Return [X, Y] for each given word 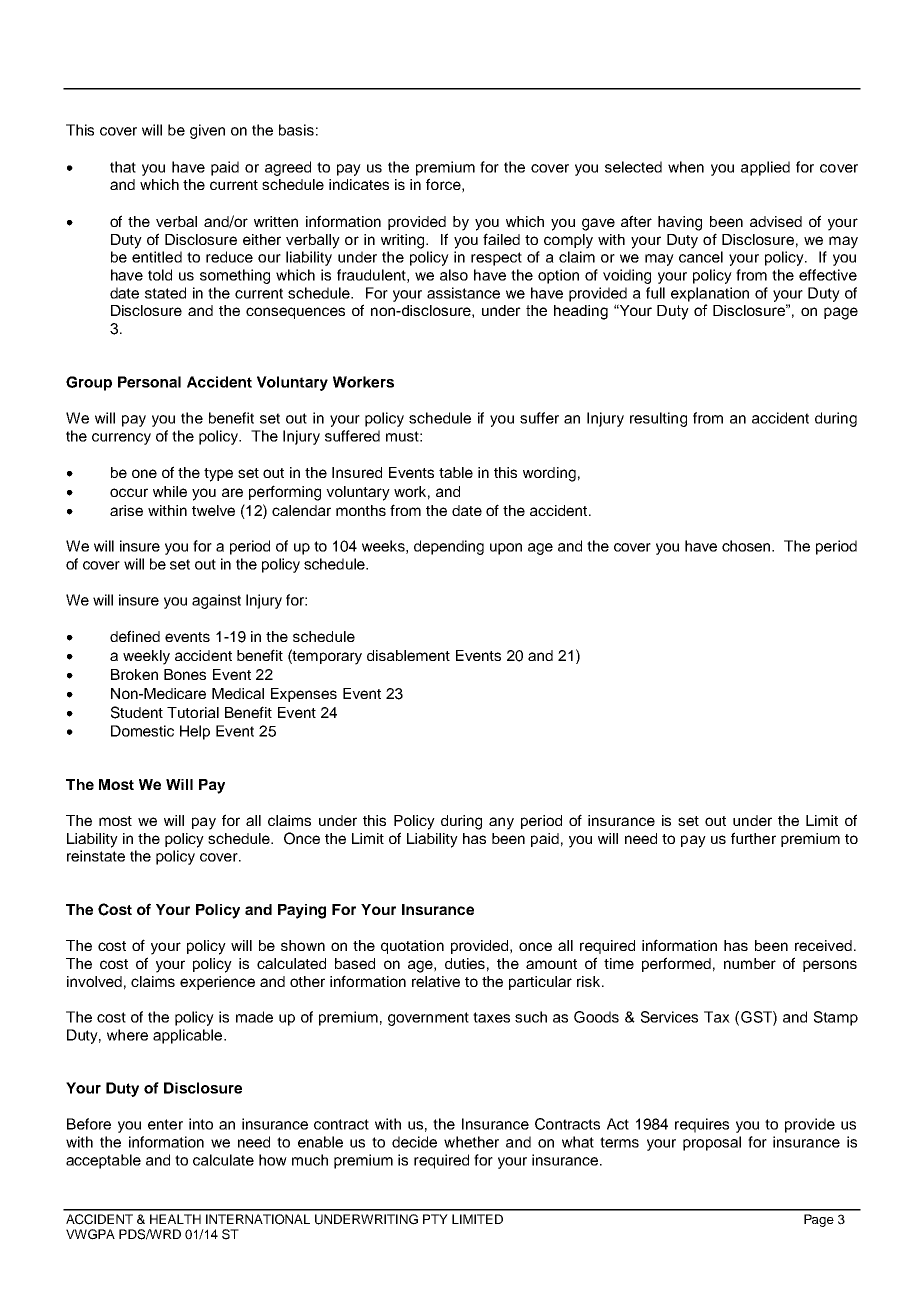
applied [765, 168]
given [207, 131]
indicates [359, 184]
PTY [435, 1219]
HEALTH [175, 1219]
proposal [712, 1143]
